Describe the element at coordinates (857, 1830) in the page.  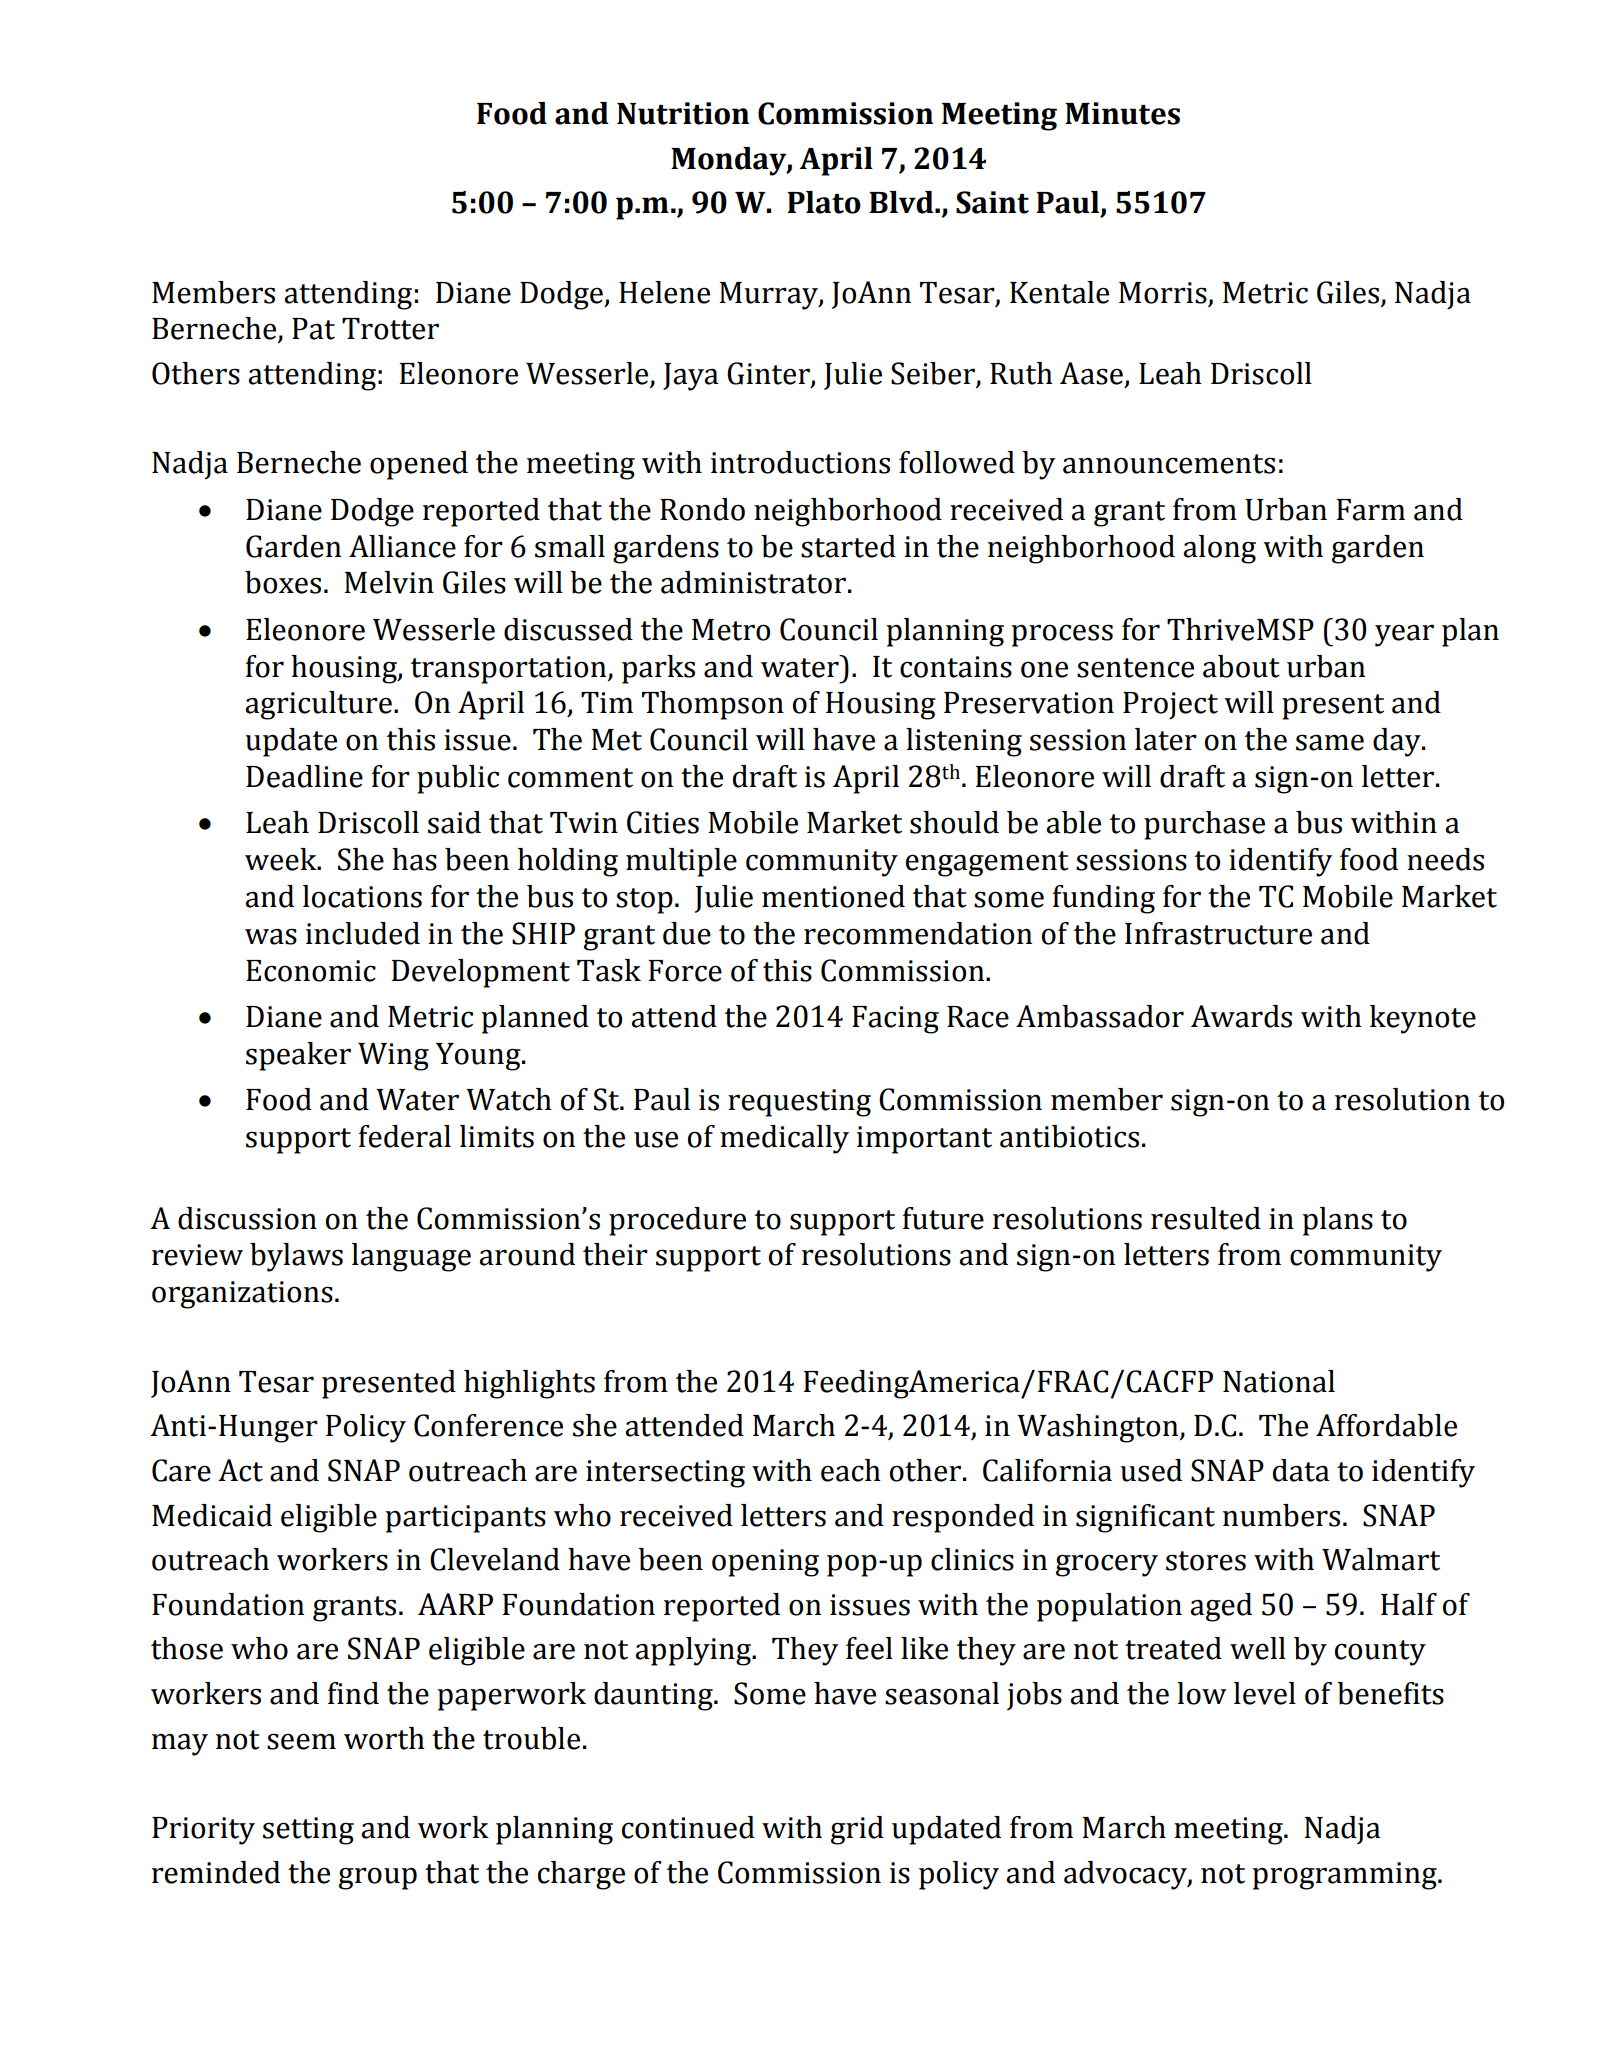
I see `grid` at that location.
